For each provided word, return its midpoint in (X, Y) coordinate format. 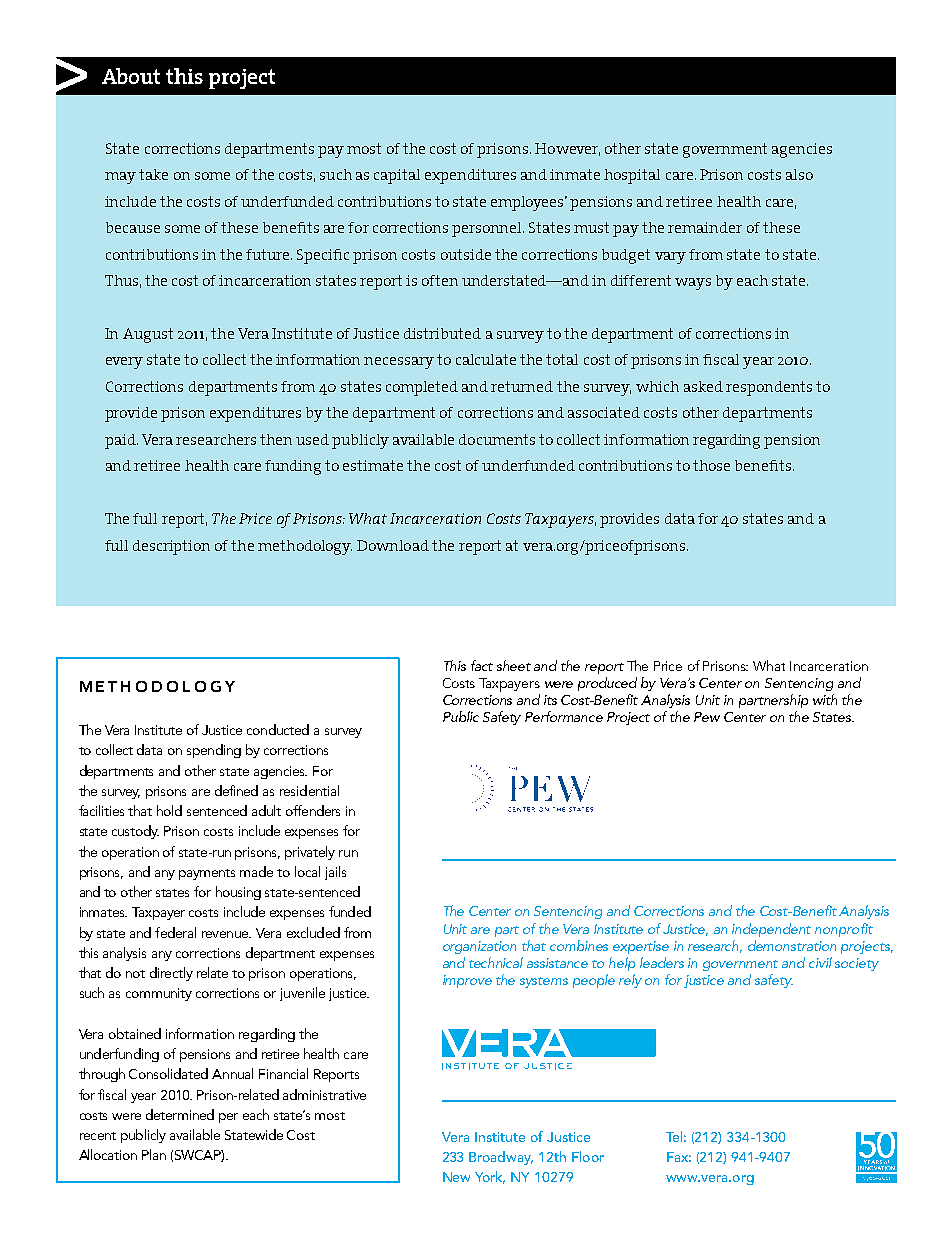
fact (482, 665)
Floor (588, 1156)
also (799, 174)
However (567, 149)
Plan (154, 1154)
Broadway (501, 1158)
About (131, 76)
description (171, 547)
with (825, 699)
